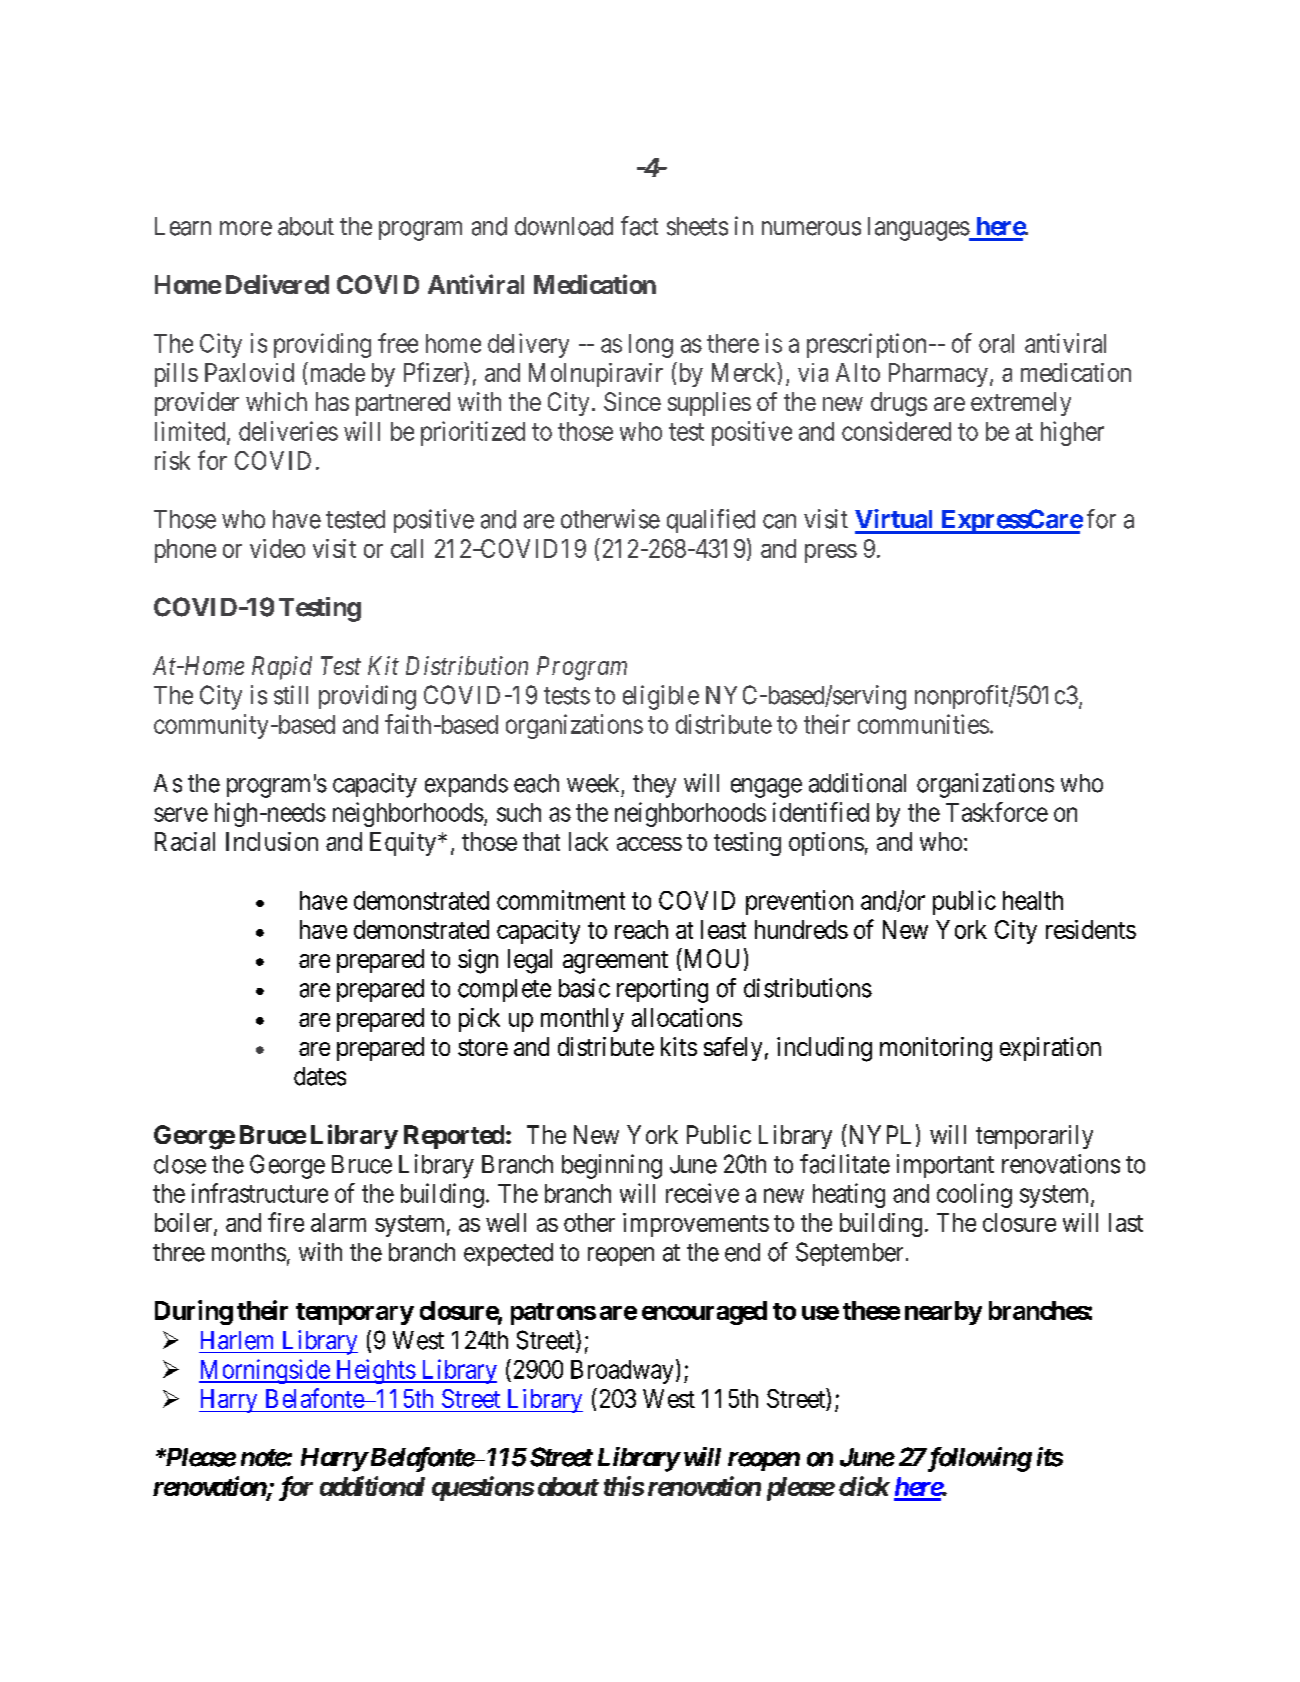  I want to click on temporarily, so click(1034, 1137).
